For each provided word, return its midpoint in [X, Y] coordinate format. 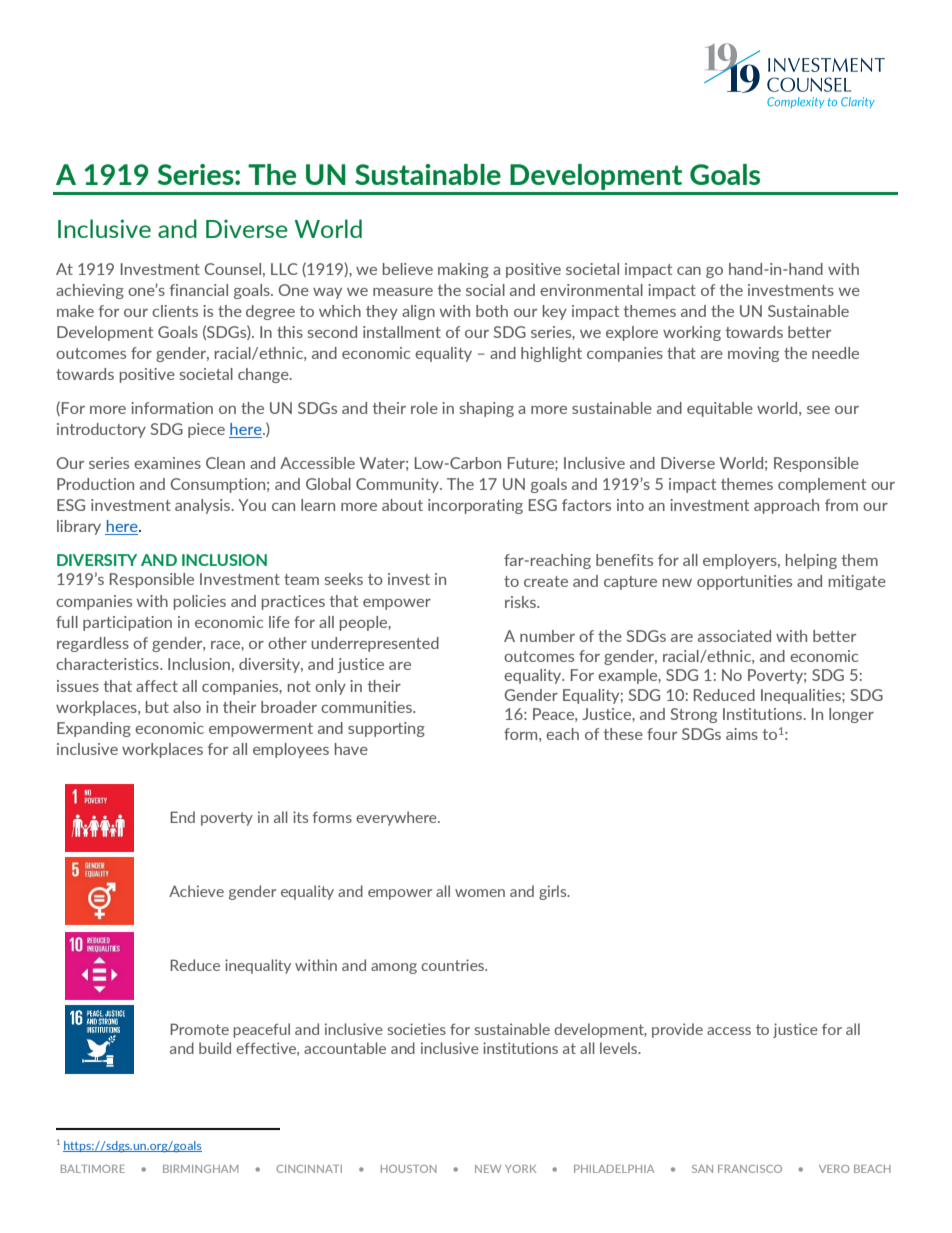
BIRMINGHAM [201, 1169]
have [351, 749]
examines [167, 463]
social [485, 290]
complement [822, 485]
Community [398, 485]
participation [127, 623]
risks [521, 602]
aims [742, 734]
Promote [199, 1029]
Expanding [94, 729]
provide [677, 1030]
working [692, 333]
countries [454, 965]
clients [175, 311]
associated [734, 636]
